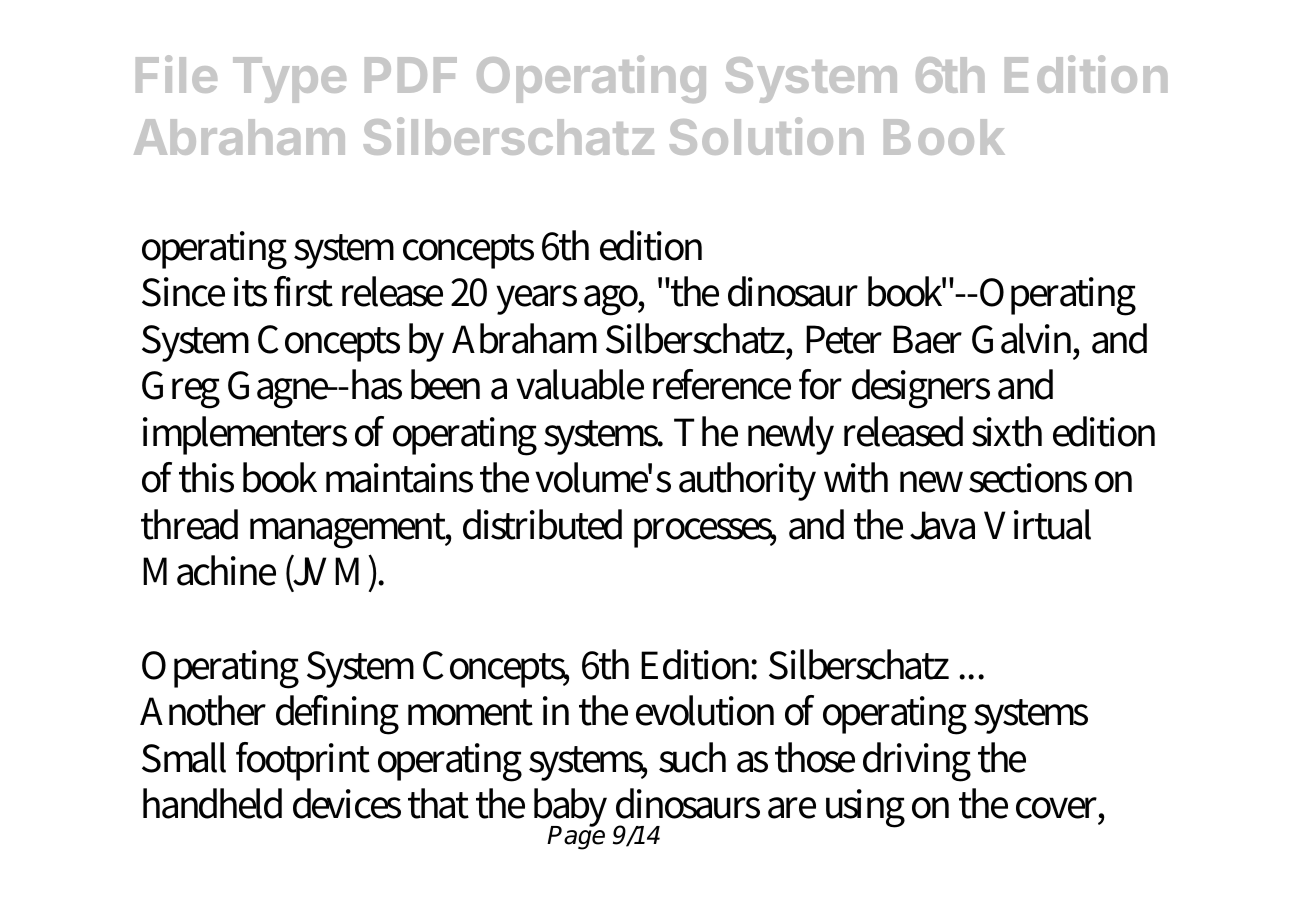  What do you see at coordinates (209, 570) in the screenshot?
I see `Machine` at bounding box center [209, 570].
